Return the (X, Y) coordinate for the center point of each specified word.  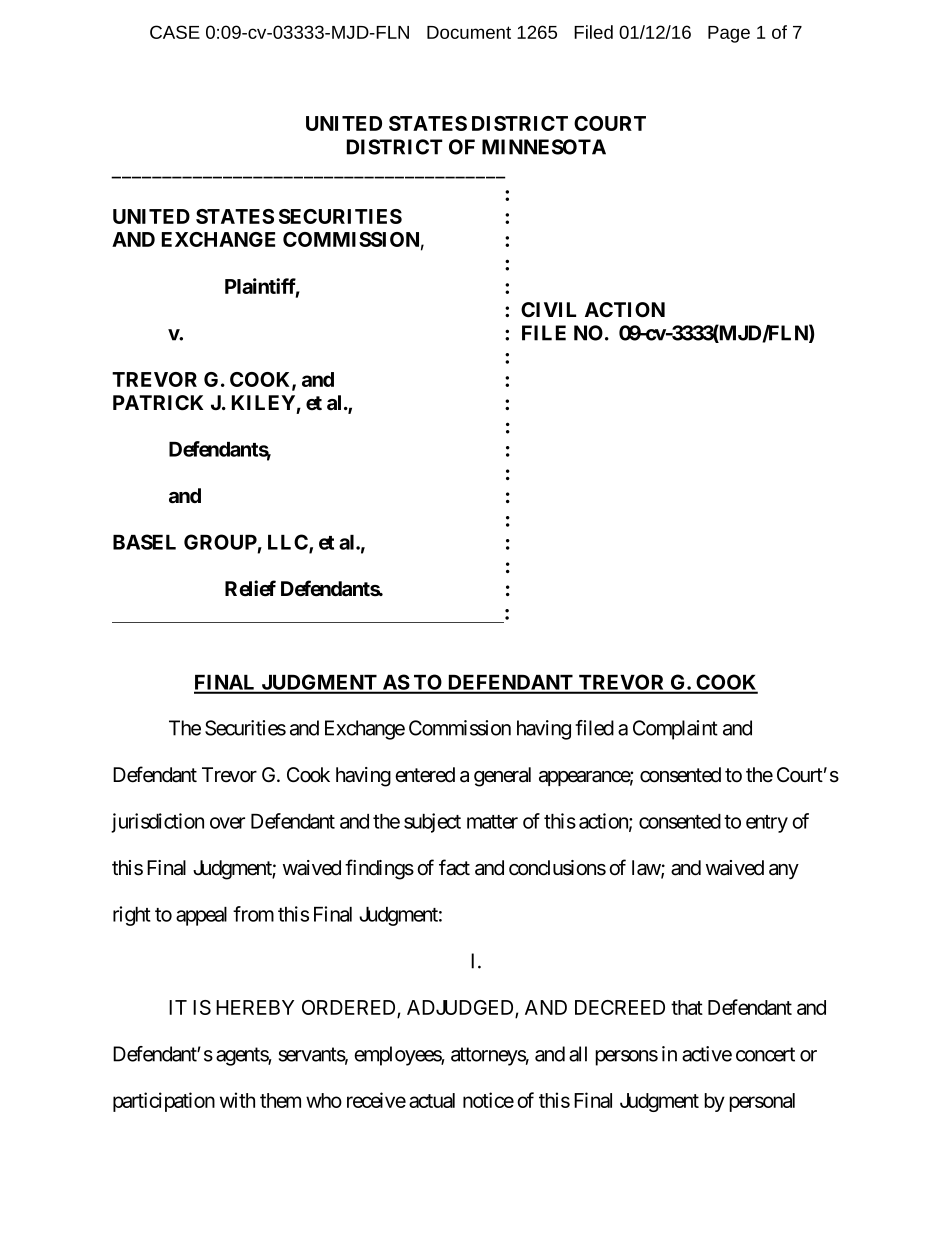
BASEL (144, 542)
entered (425, 775)
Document (469, 32)
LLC (289, 543)
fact (454, 867)
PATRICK (158, 402)
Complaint (675, 730)
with (237, 1100)
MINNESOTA (544, 147)
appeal (201, 916)
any (784, 871)
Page (729, 34)
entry (767, 824)
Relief (250, 588)
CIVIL (548, 309)
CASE (175, 32)
